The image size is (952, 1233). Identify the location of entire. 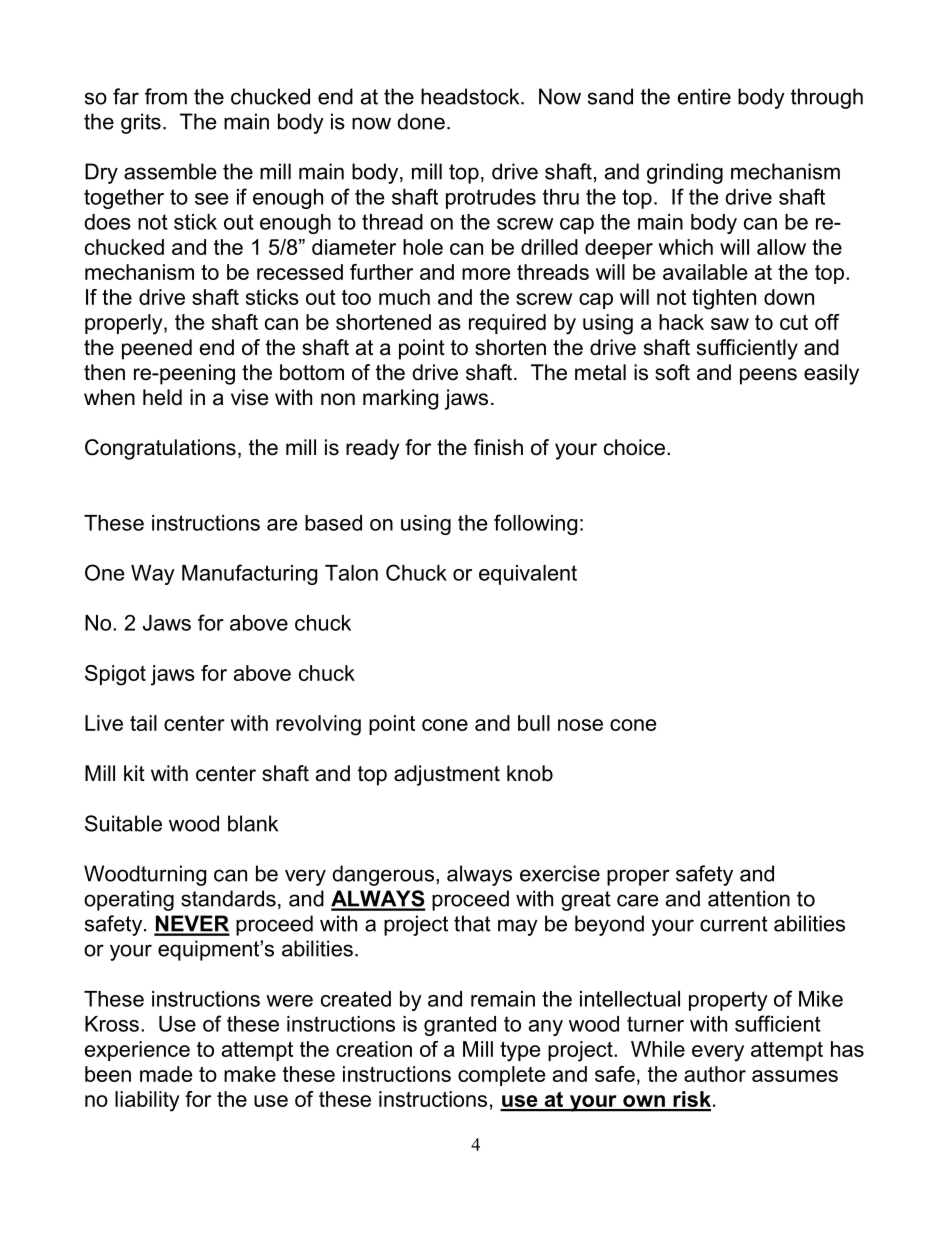
(704, 96).
